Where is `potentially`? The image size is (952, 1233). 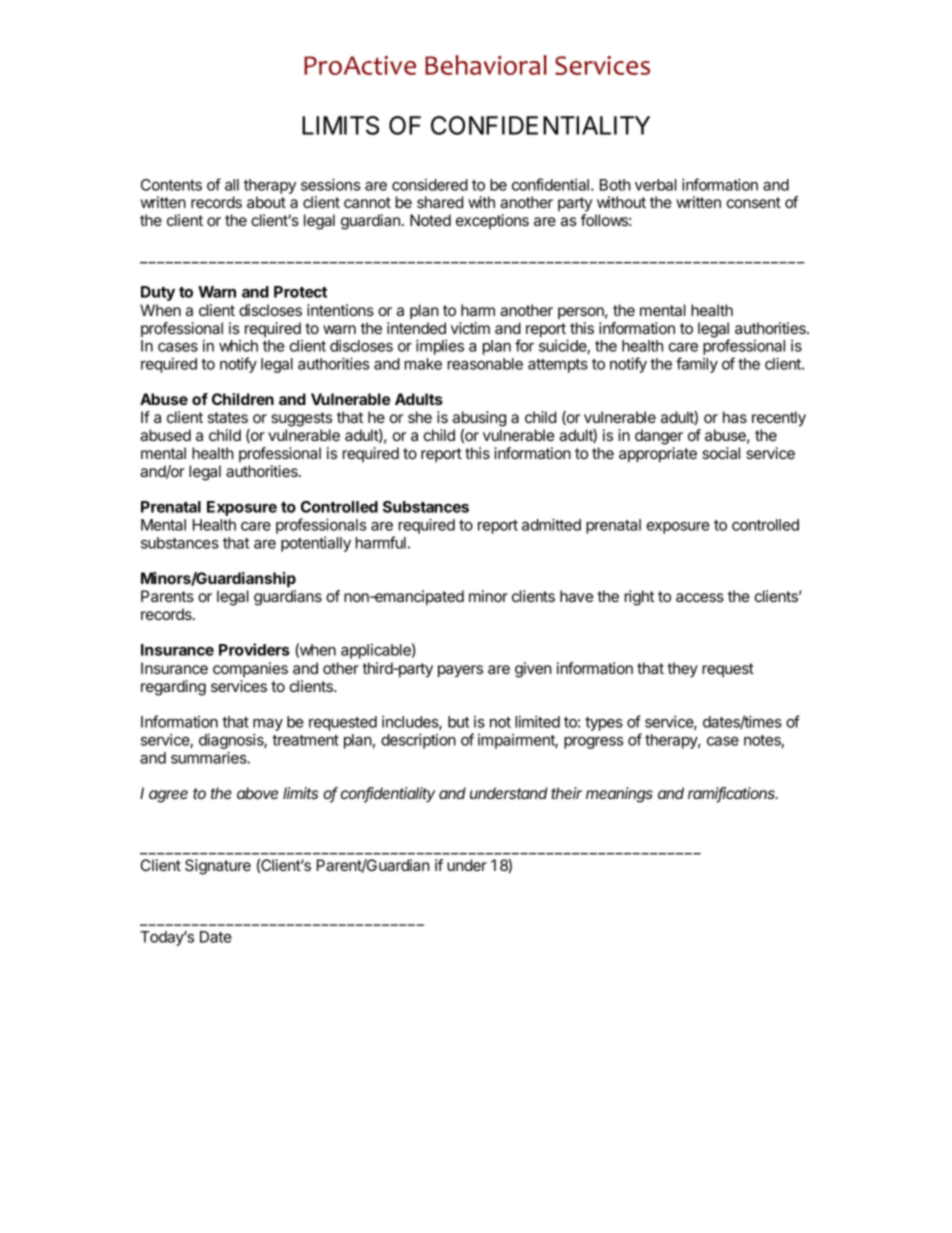
potentially is located at coordinates (316, 544).
